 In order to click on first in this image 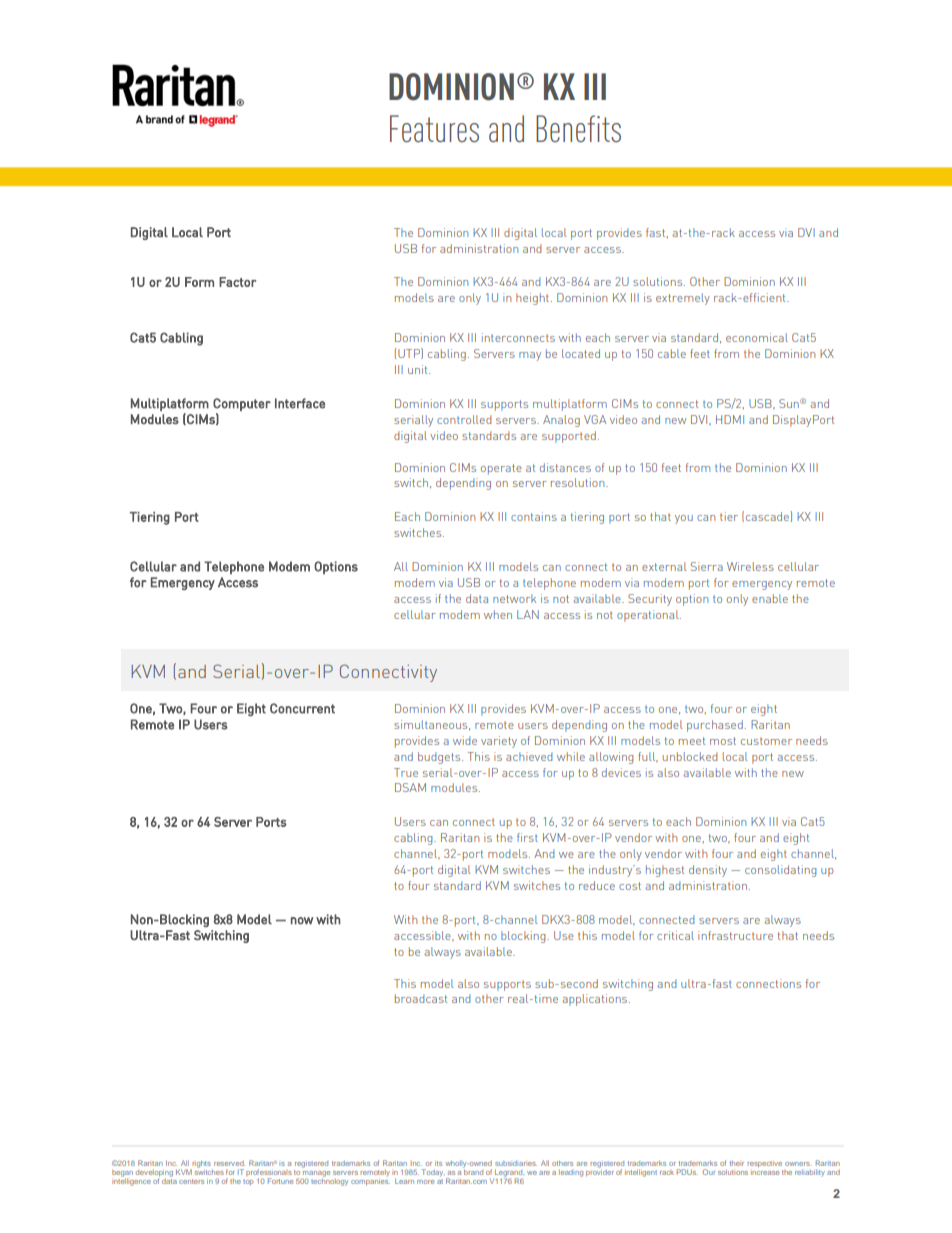, I will do `click(527, 837)`.
